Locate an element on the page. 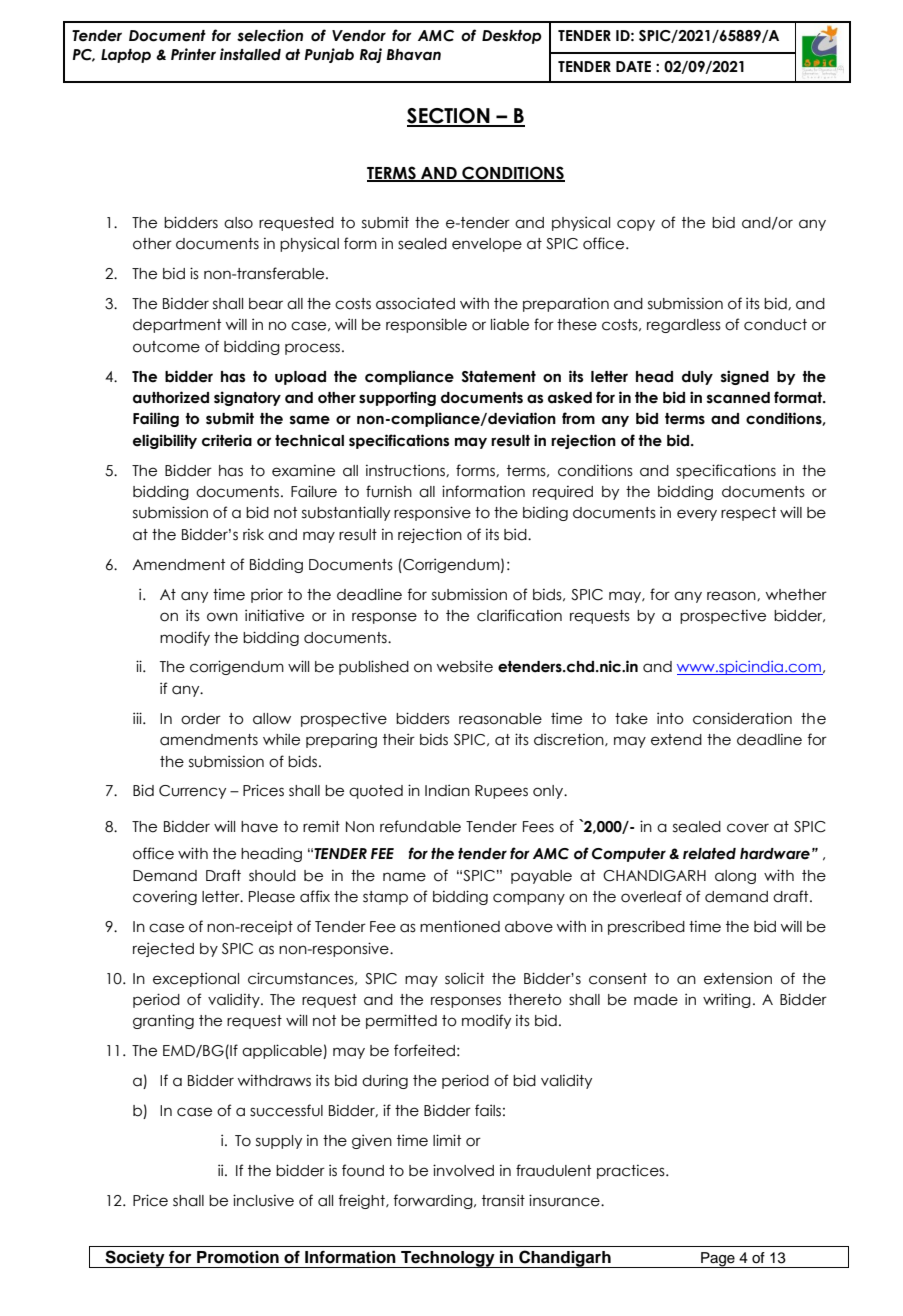  Technology is located at coordinates (448, 1259).
